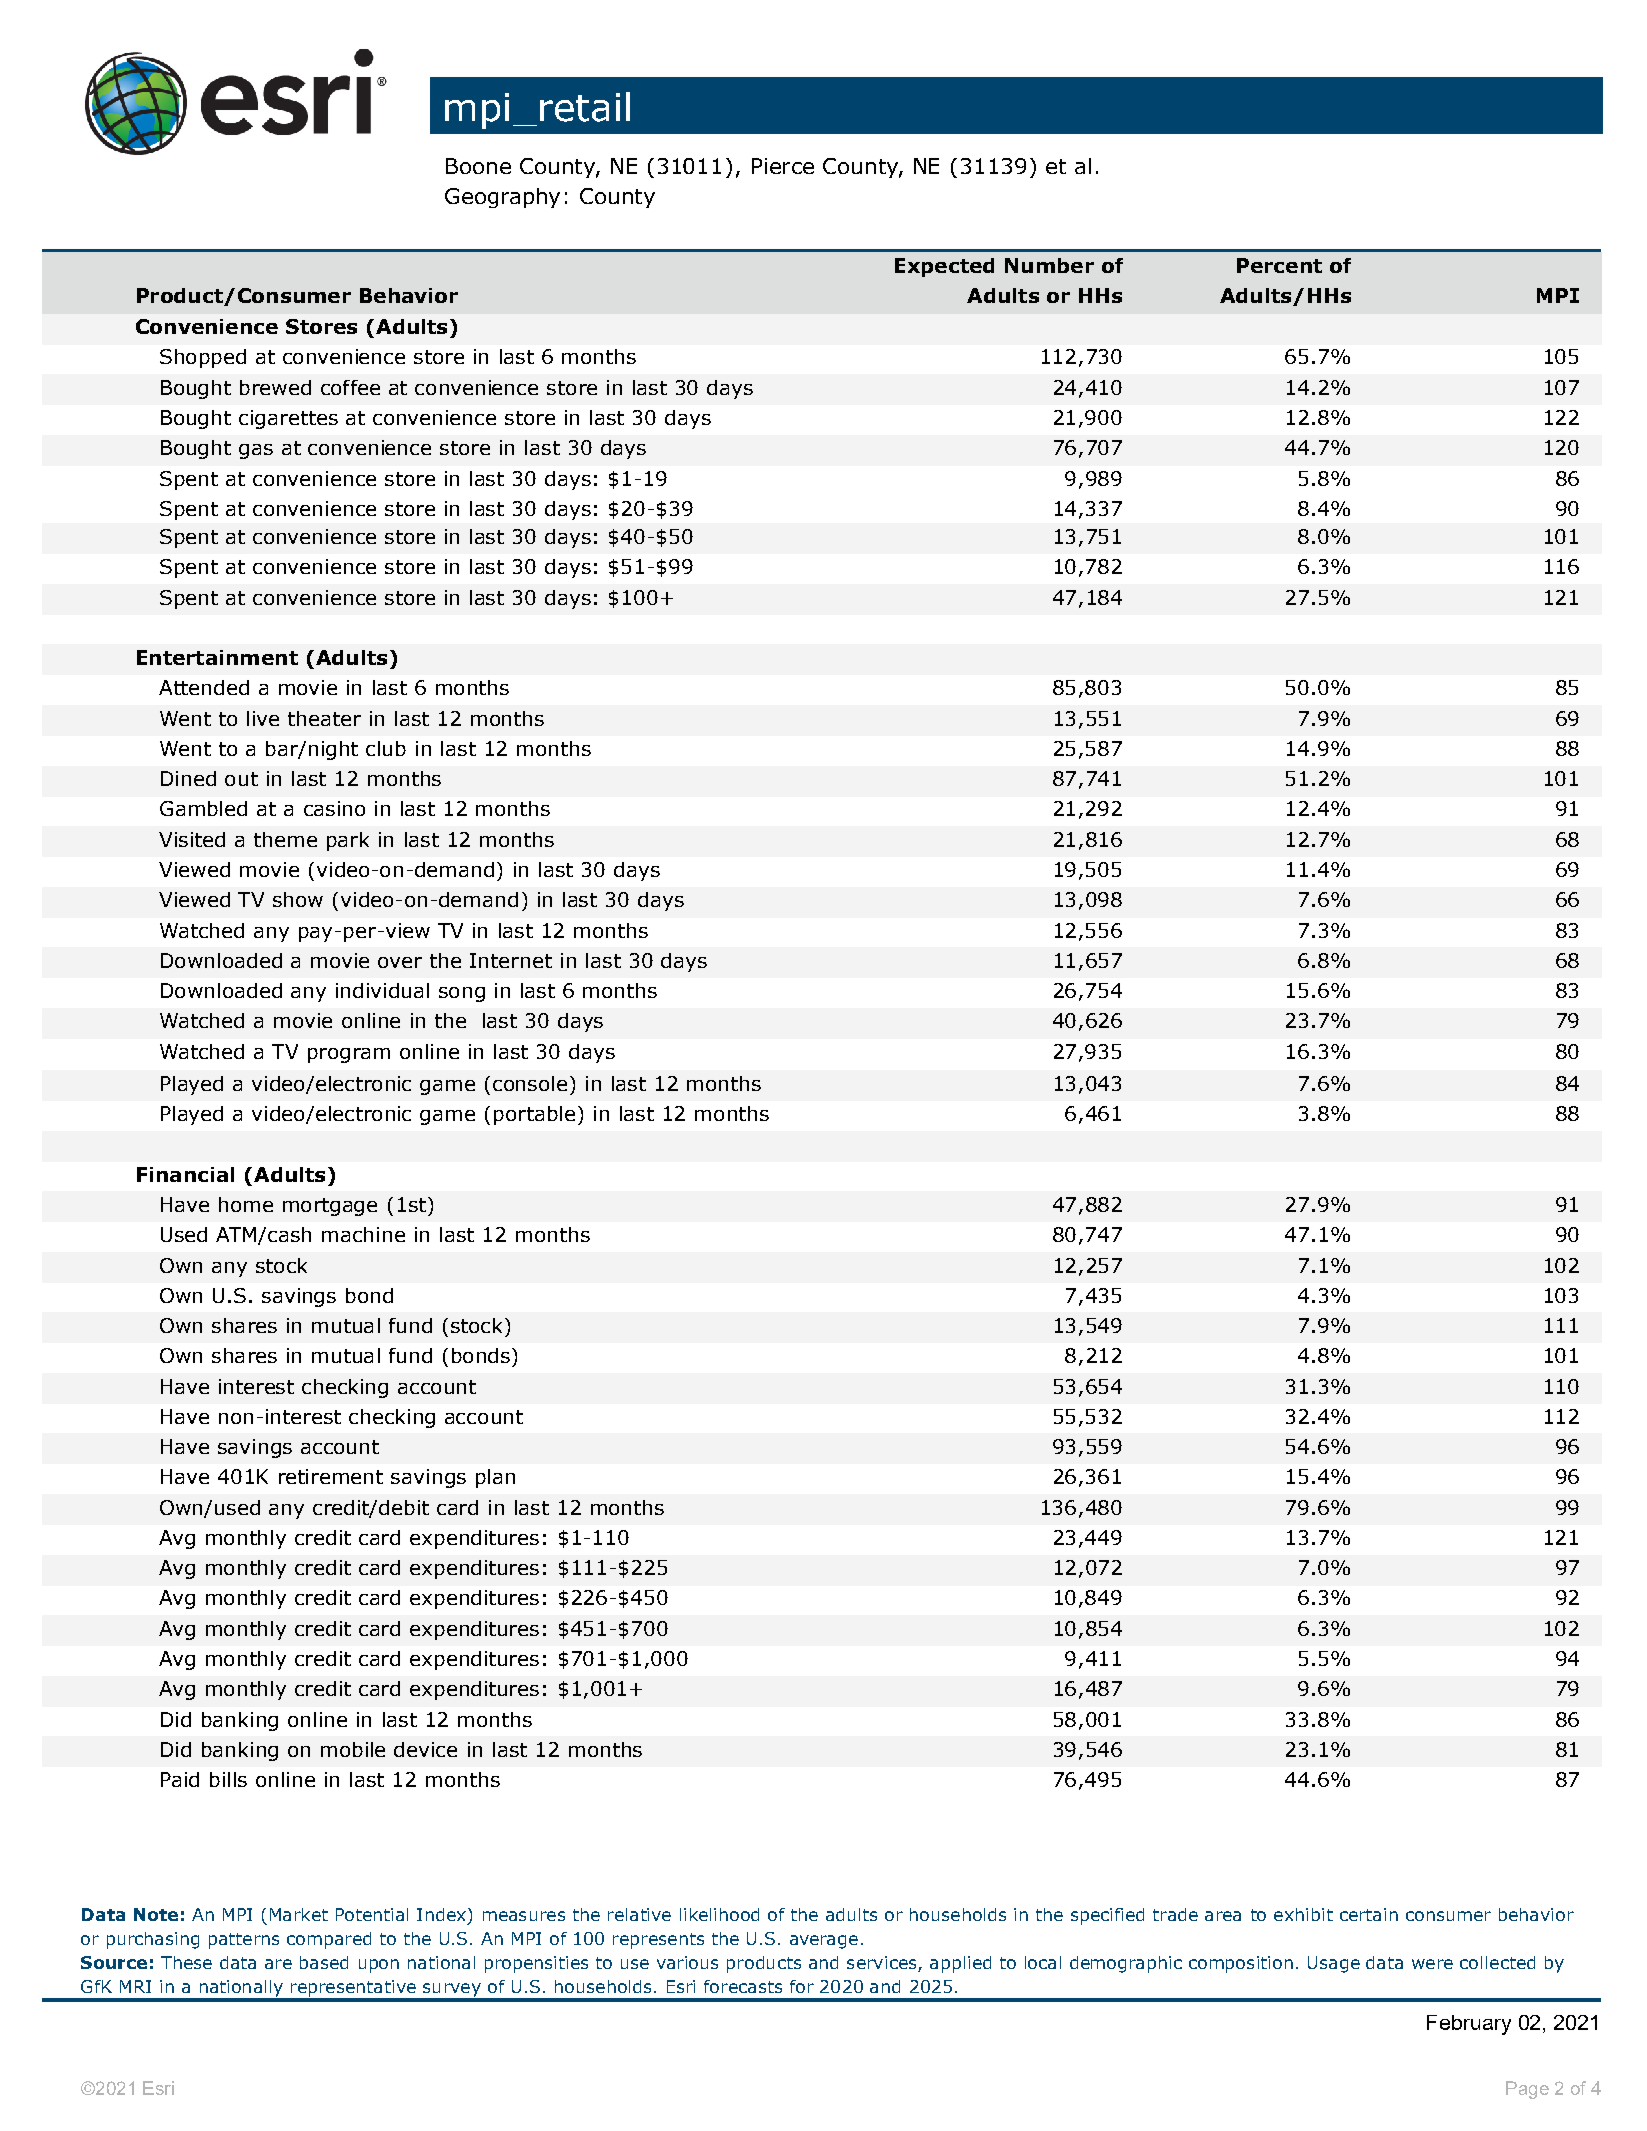  What do you see at coordinates (530, 1083) in the page?
I see `console` at bounding box center [530, 1083].
